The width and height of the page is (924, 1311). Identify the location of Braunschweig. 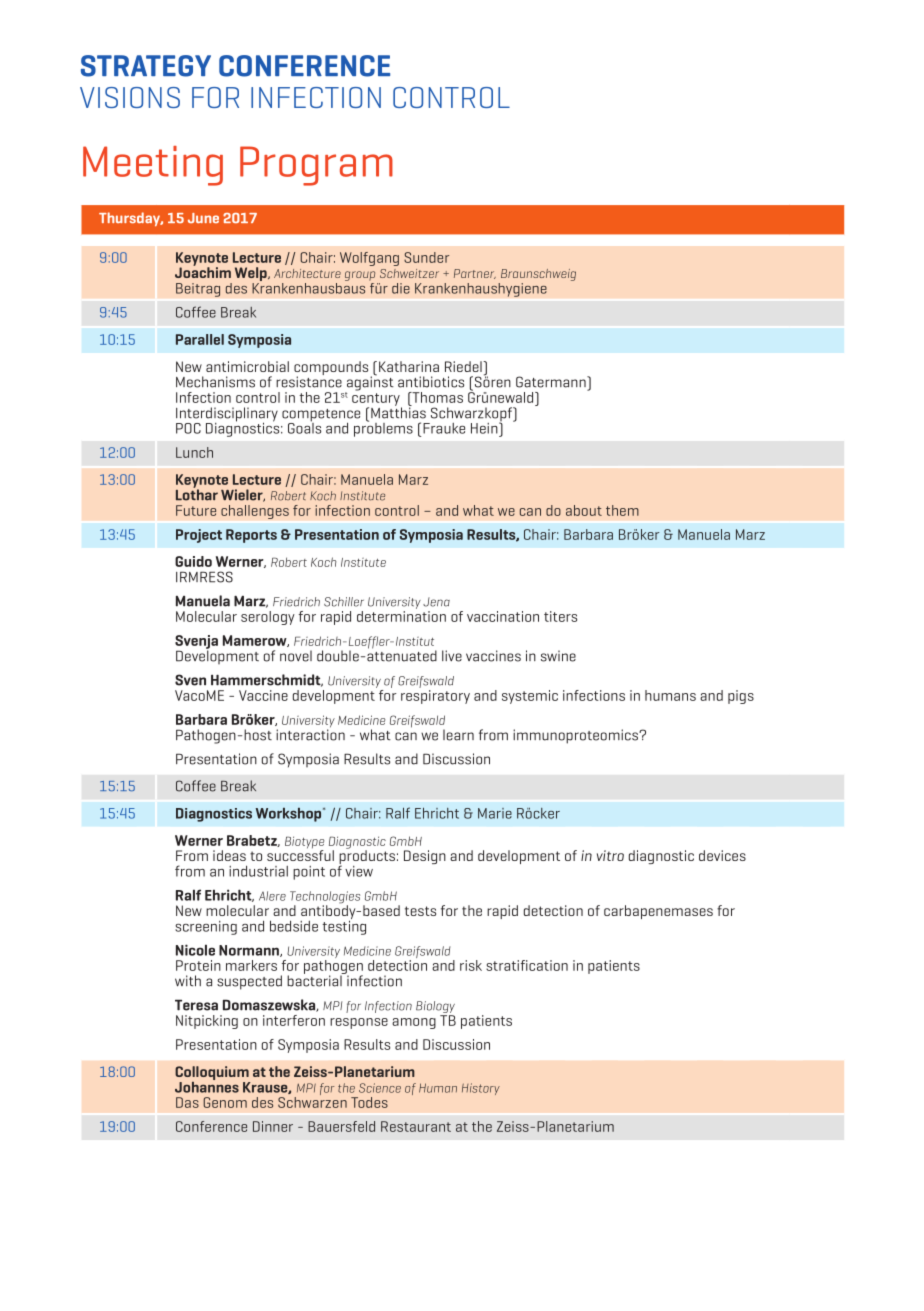
(538, 275).
